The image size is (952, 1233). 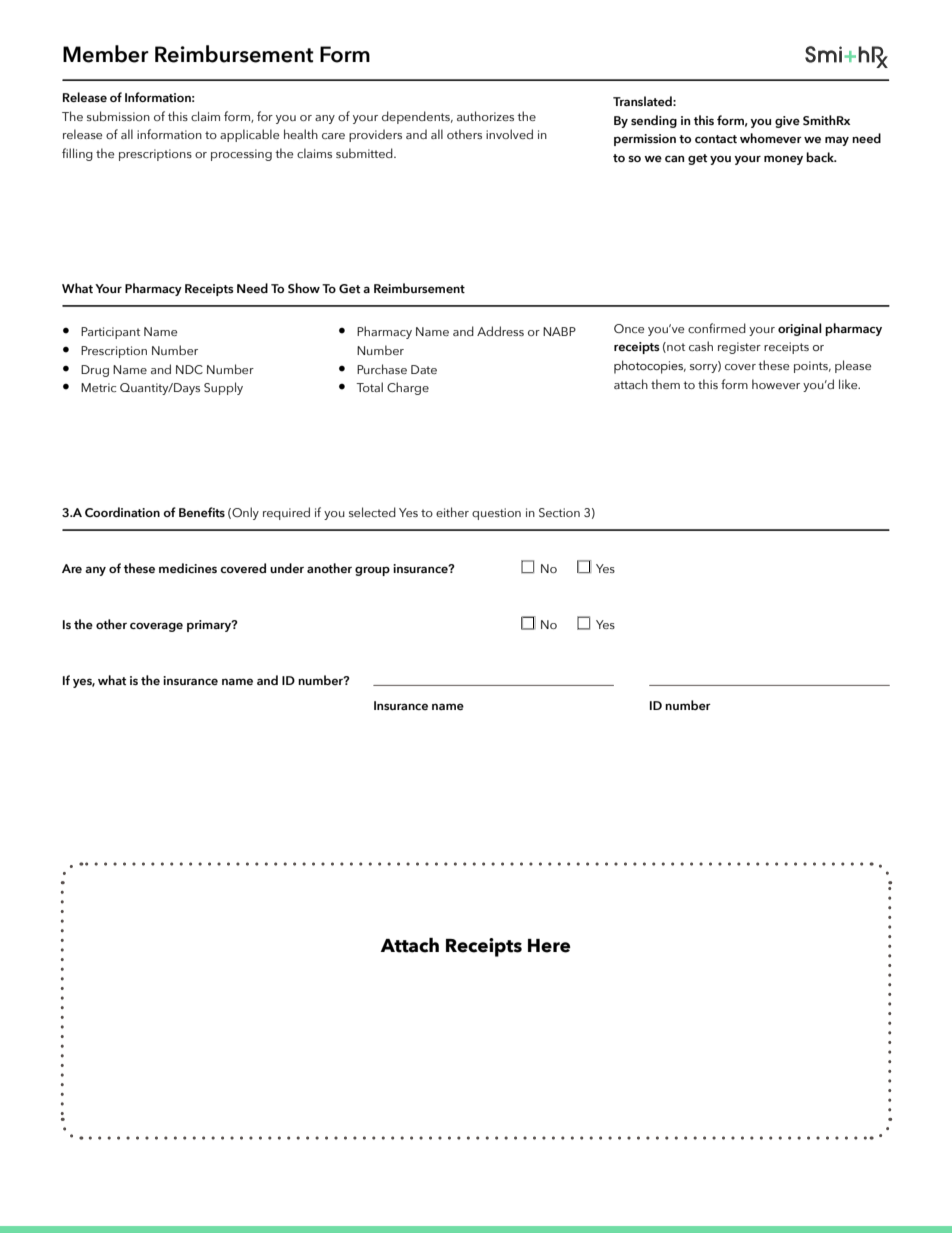 What do you see at coordinates (787, 122) in the screenshot?
I see `give` at bounding box center [787, 122].
